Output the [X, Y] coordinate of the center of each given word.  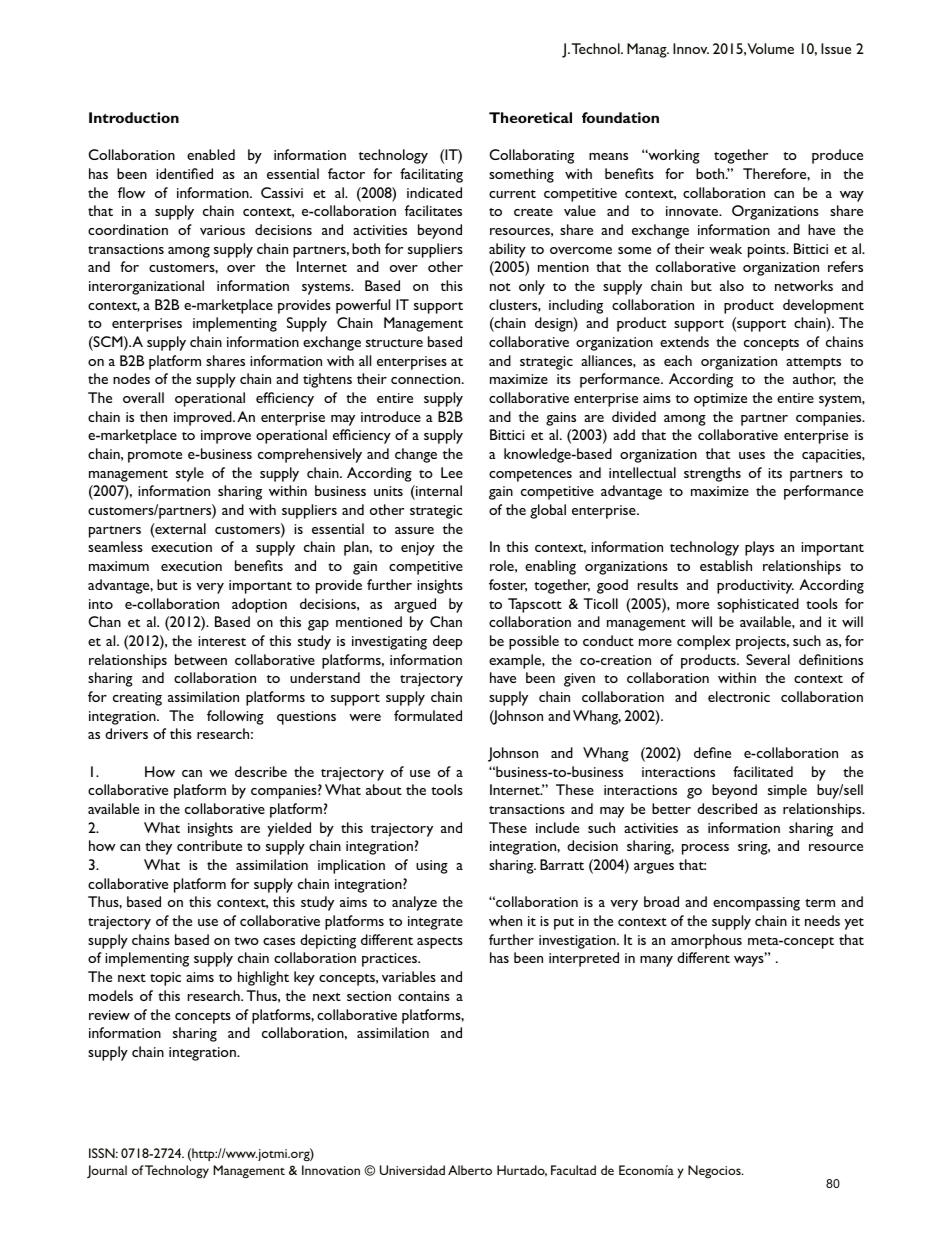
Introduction [134, 117]
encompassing [756, 904]
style [190, 474]
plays [759, 548]
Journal [107, 1171]
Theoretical [530, 117]
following [235, 717]
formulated [428, 715]
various [222, 230]
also [732, 285]
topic [165, 979]
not [500, 287]
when [505, 920]
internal [438, 492]
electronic [739, 696]
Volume [770, 48]
